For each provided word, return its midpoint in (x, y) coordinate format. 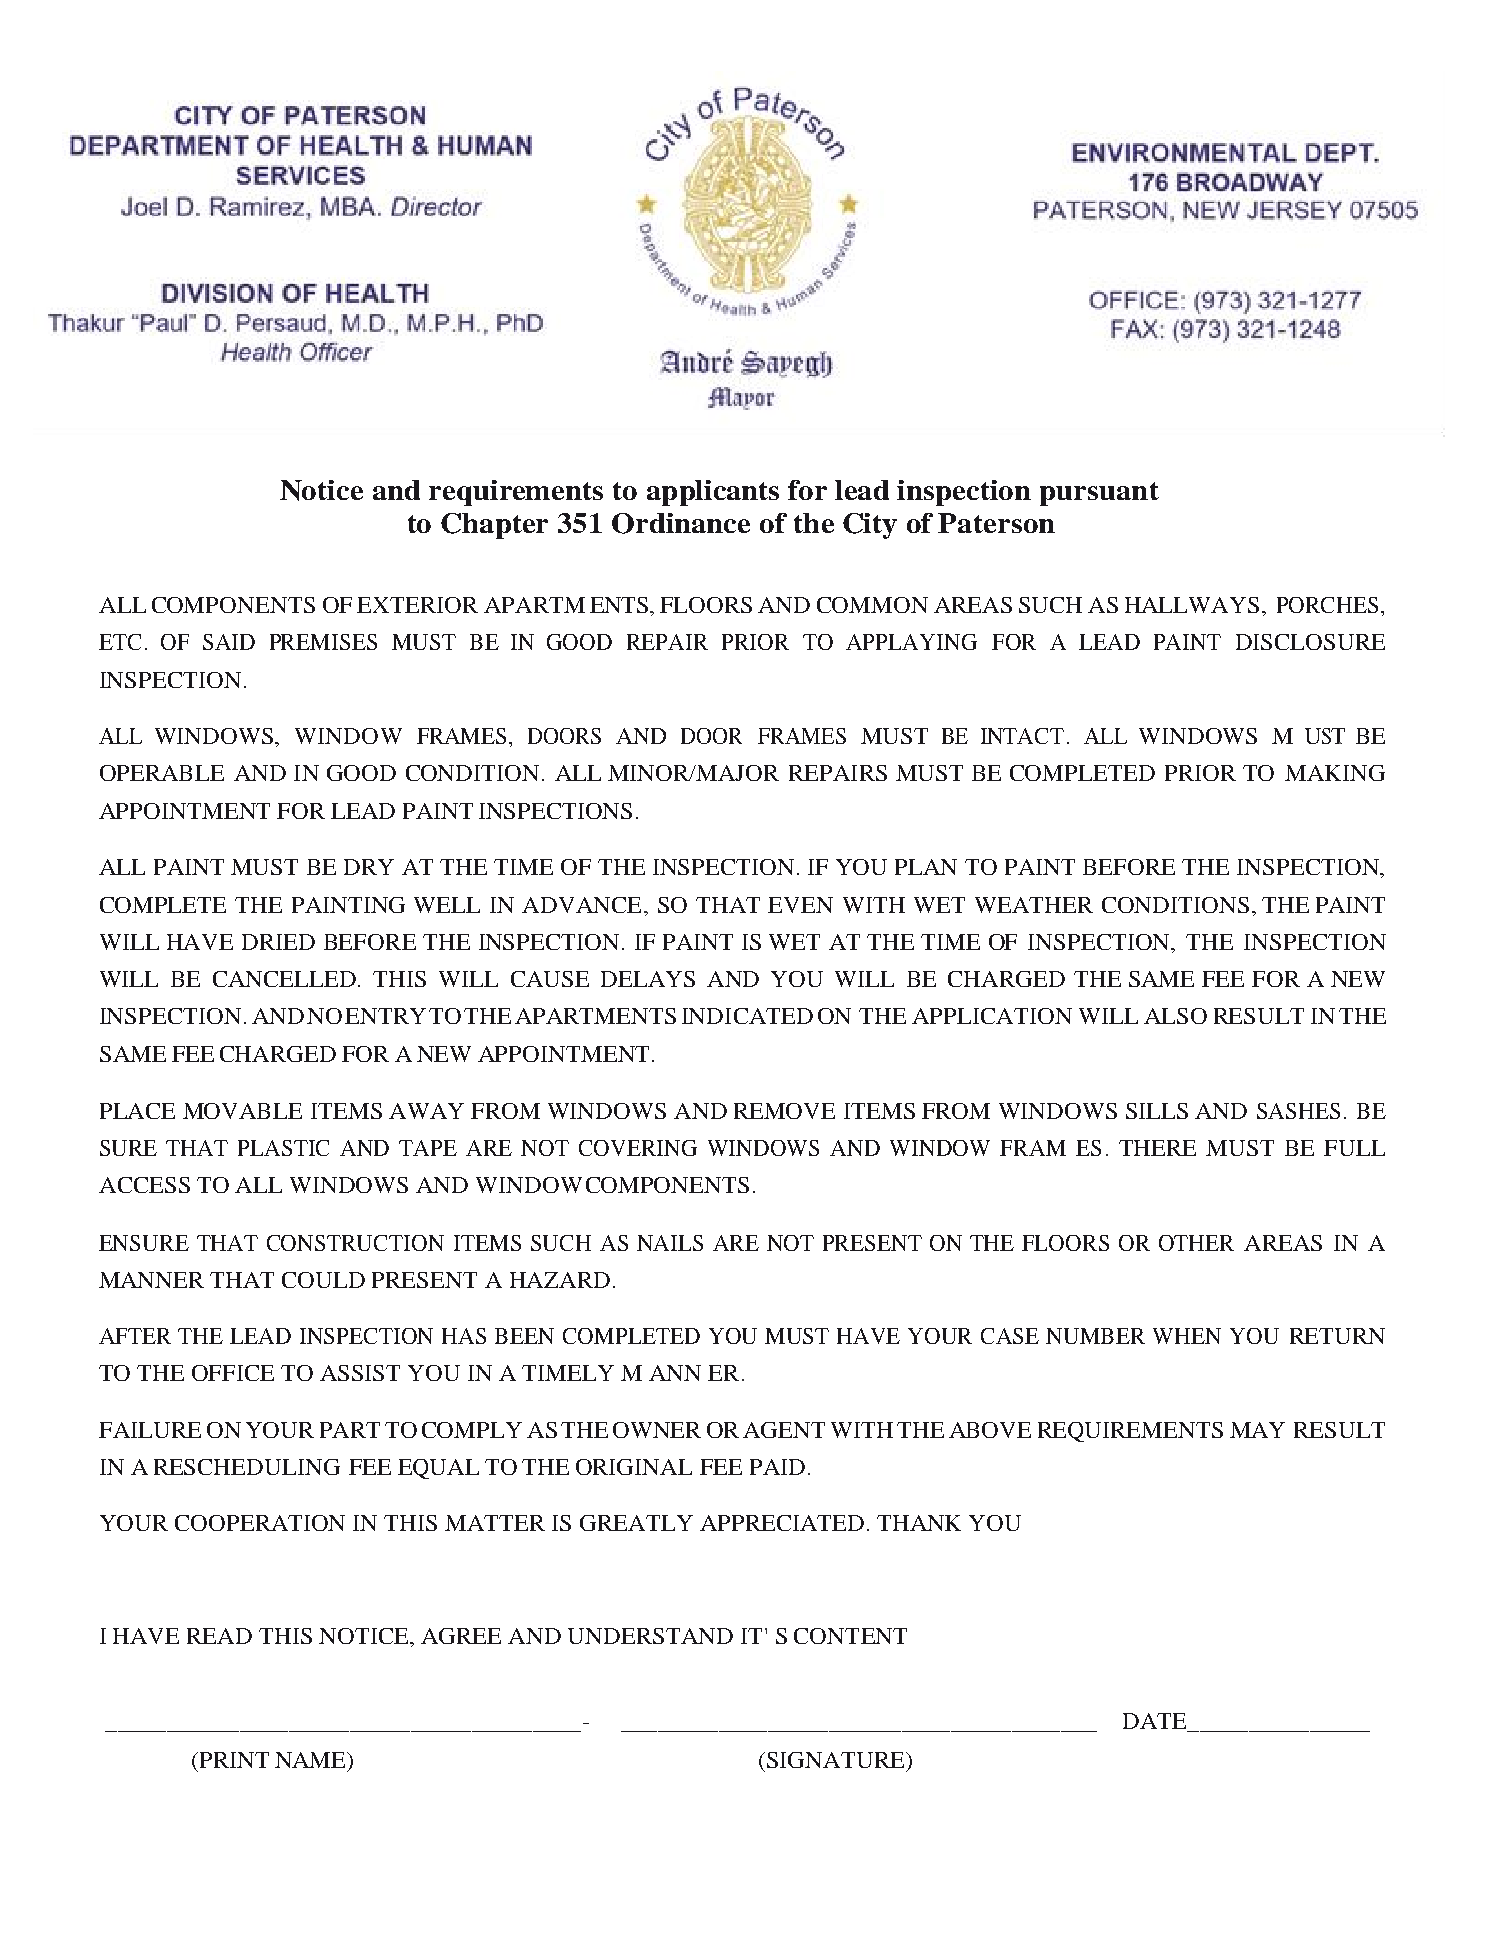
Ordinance (681, 523)
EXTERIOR (417, 605)
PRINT (233, 1760)
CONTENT (850, 1636)
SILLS (1157, 1111)
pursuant (1099, 494)
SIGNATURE (837, 1760)
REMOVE (784, 1111)
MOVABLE (242, 1111)
